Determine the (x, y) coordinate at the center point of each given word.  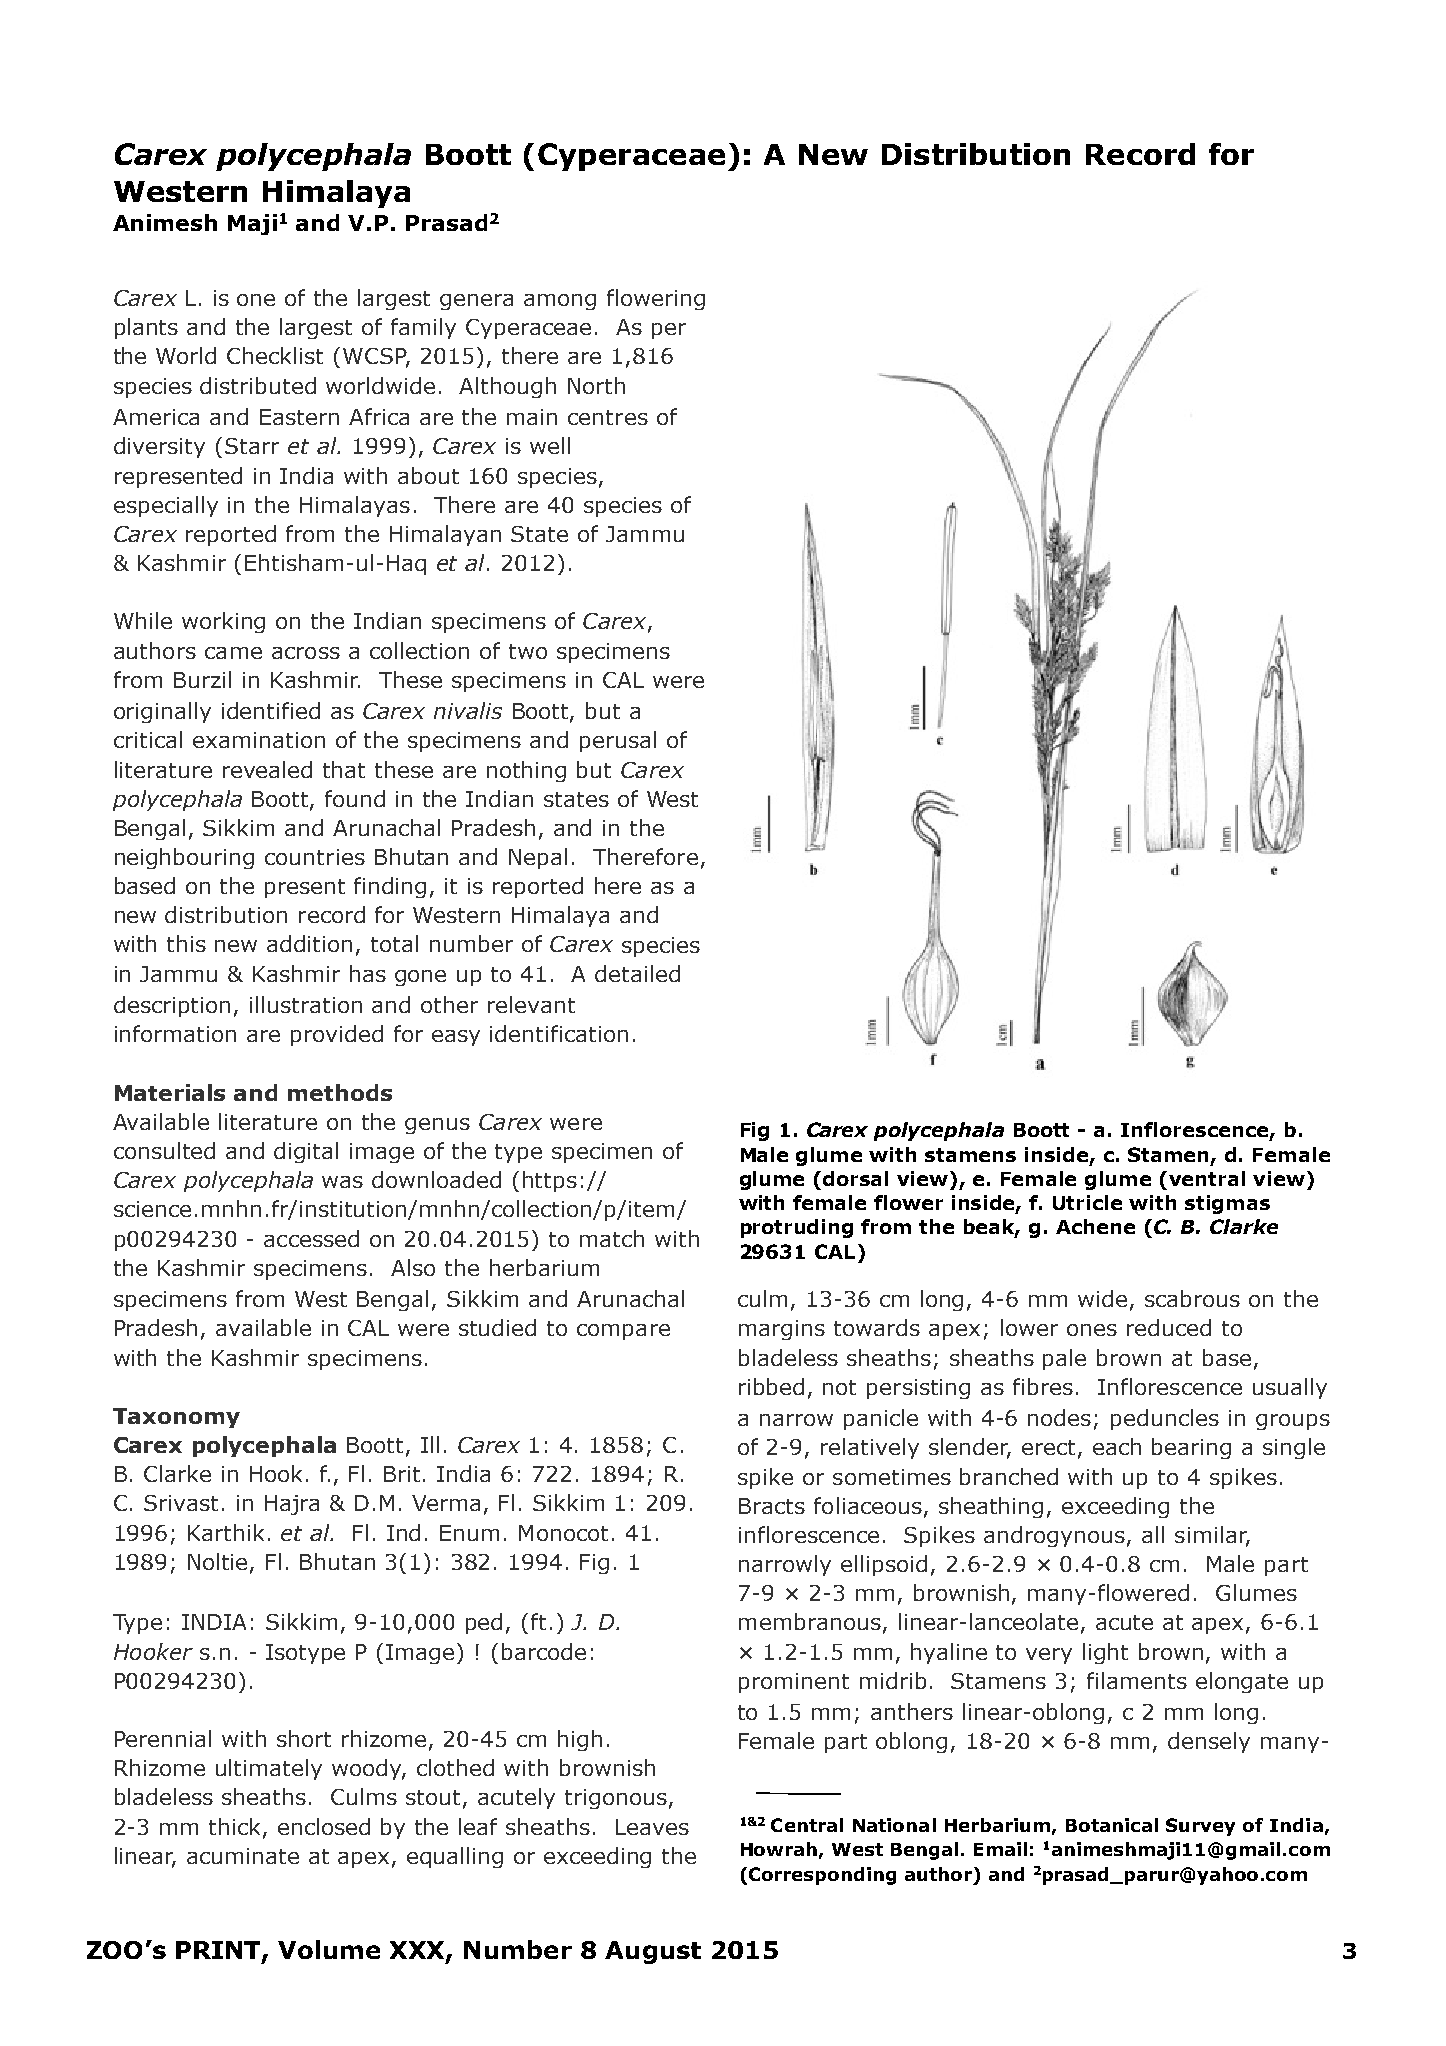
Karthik (226, 1532)
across (306, 653)
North (596, 385)
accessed (311, 1238)
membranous (810, 1621)
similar (1212, 1536)
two (528, 651)
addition (309, 943)
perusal (618, 741)
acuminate (243, 1856)
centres (608, 417)
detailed (637, 973)
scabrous (1192, 1298)
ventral (1207, 1178)
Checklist (275, 355)
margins (782, 1330)
